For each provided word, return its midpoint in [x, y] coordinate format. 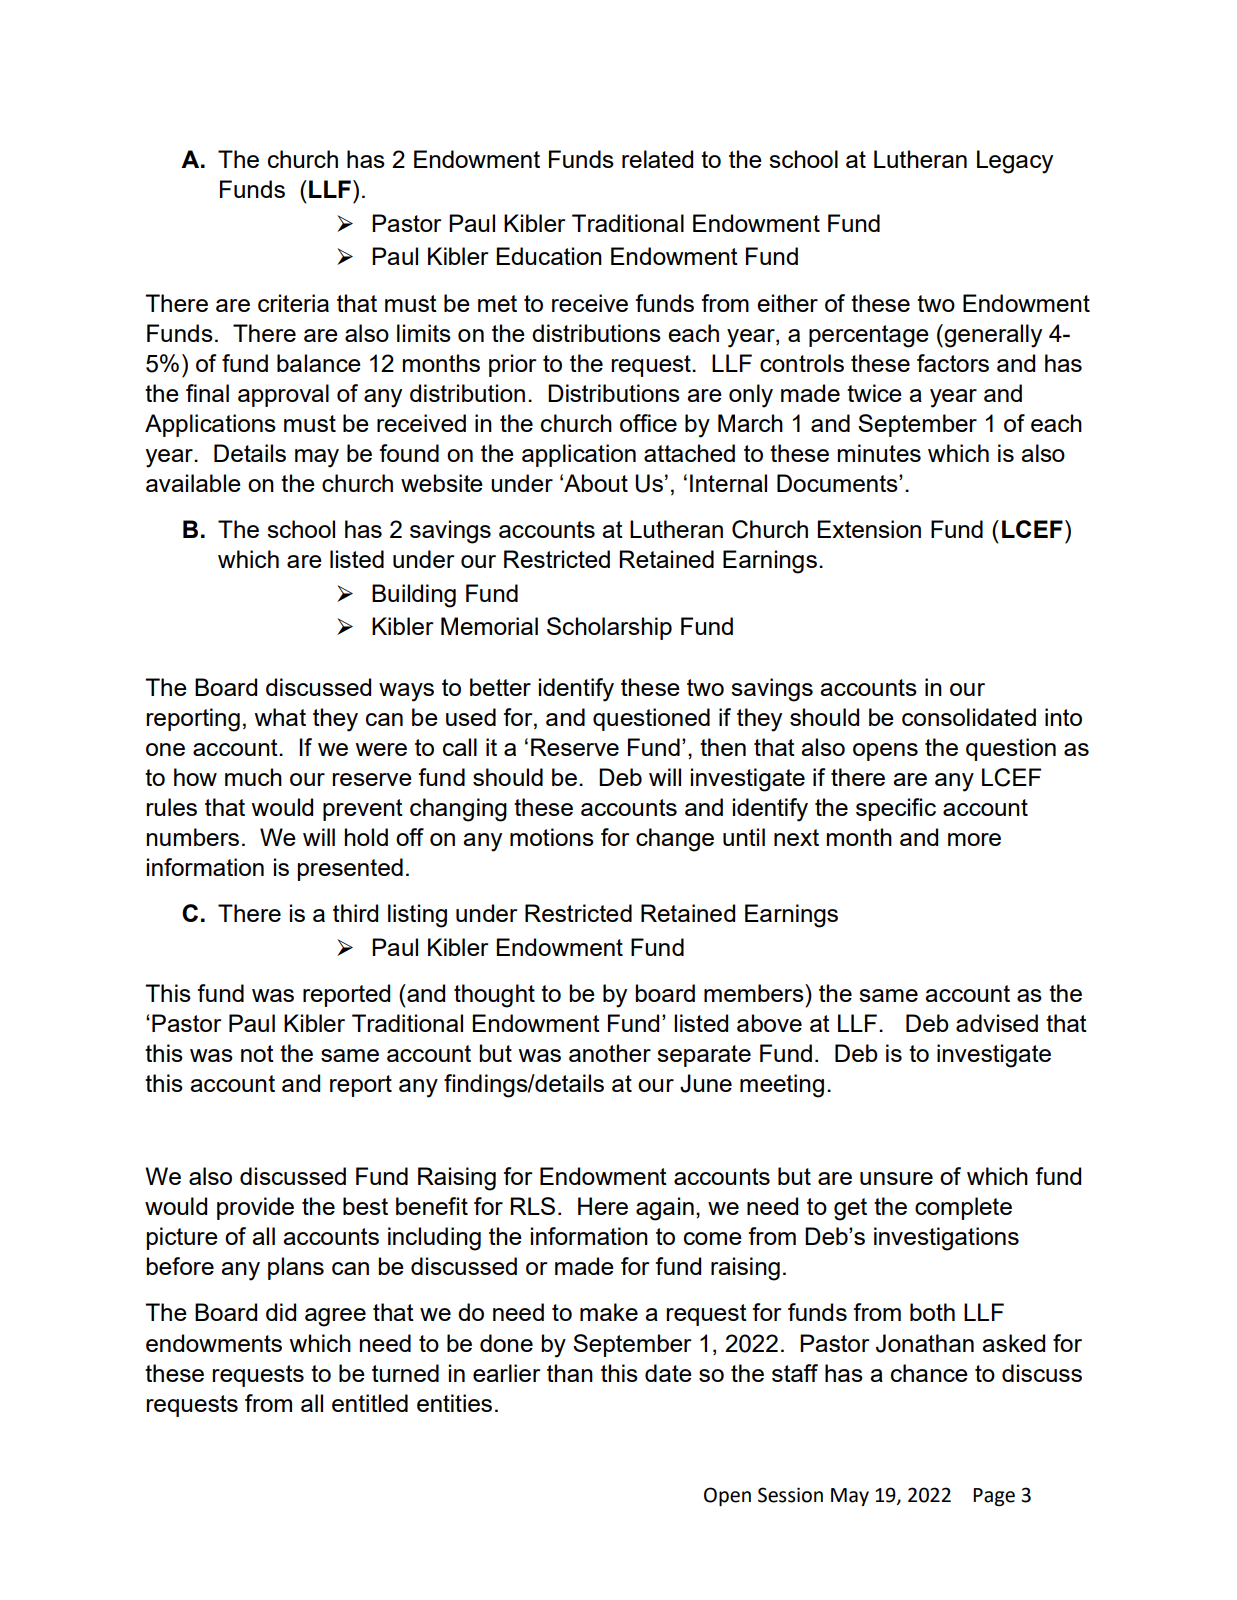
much [253, 777]
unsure [896, 1178]
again [665, 1209]
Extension [869, 529]
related [657, 159]
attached [689, 453]
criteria [293, 303]
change [675, 840]
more [974, 839]
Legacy [1015, 162]
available [193, 483]
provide [255, 1208]
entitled [370, 1403]
